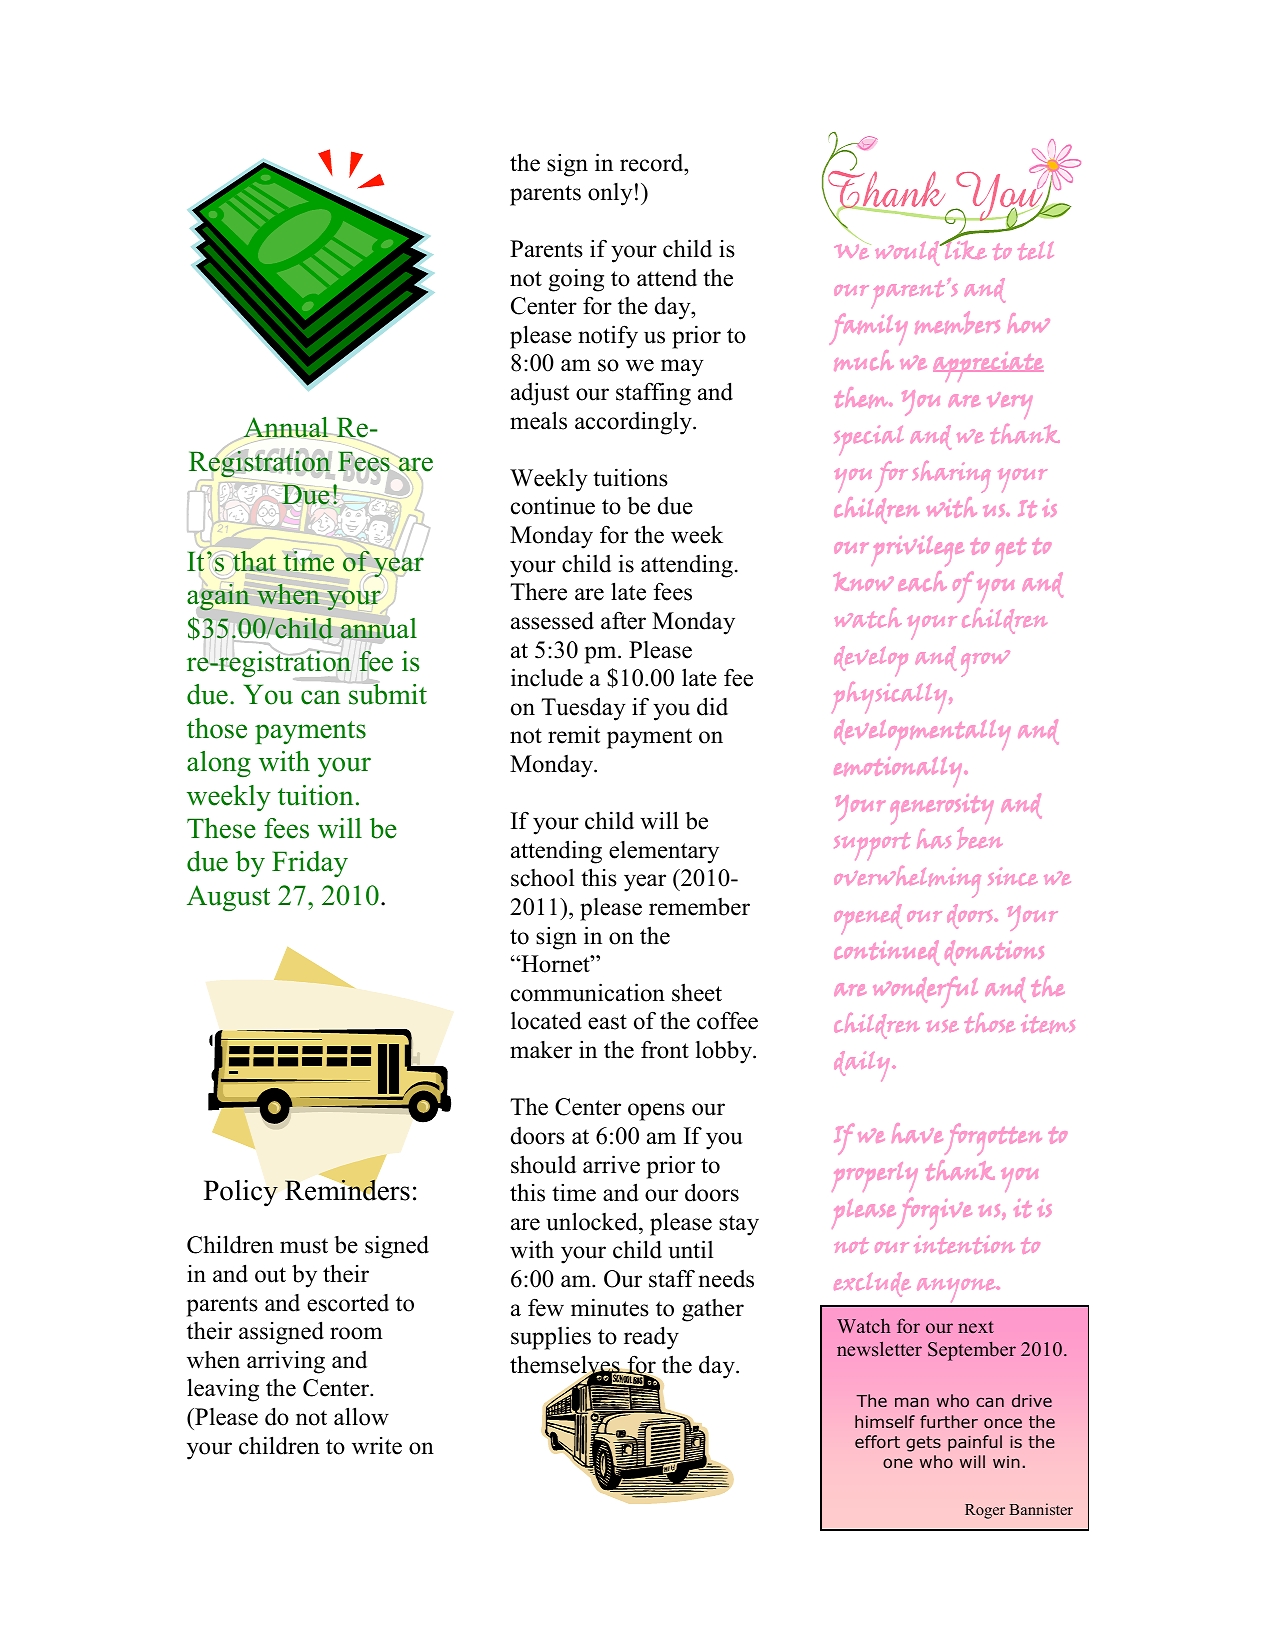 The height and width of the screenshot is (1642, 1269). What do you see at coordinates (377, 1446) in the screenshot?
I see `write` at bounding box center [377, 1446].
